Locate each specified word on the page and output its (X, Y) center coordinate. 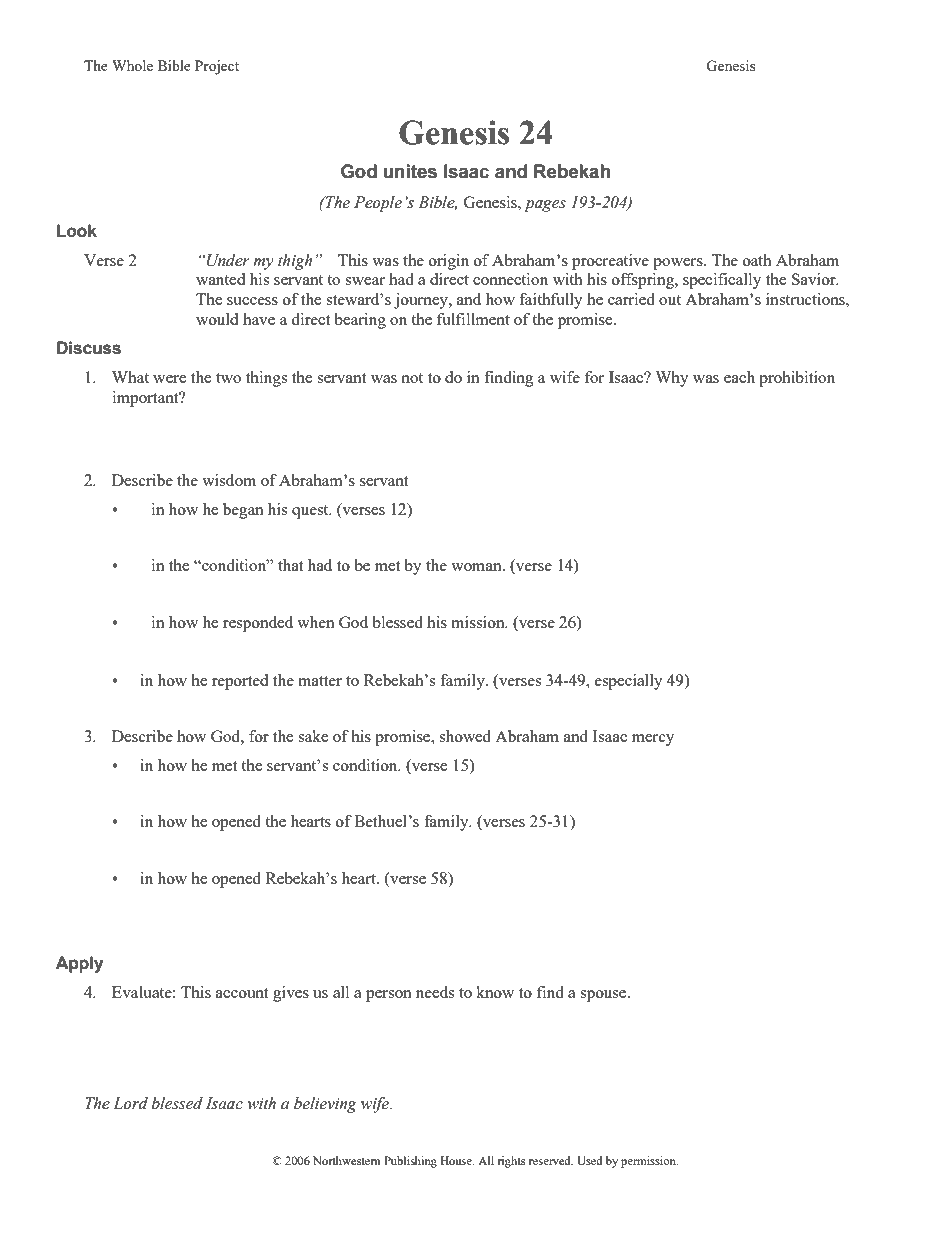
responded (258, 624)
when (316, 622)
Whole (132, 65)
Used (590, 1160)
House (457, 1160)
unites (410, 171)
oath (757, 260)
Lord (130, 1103)
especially (629, 682)
